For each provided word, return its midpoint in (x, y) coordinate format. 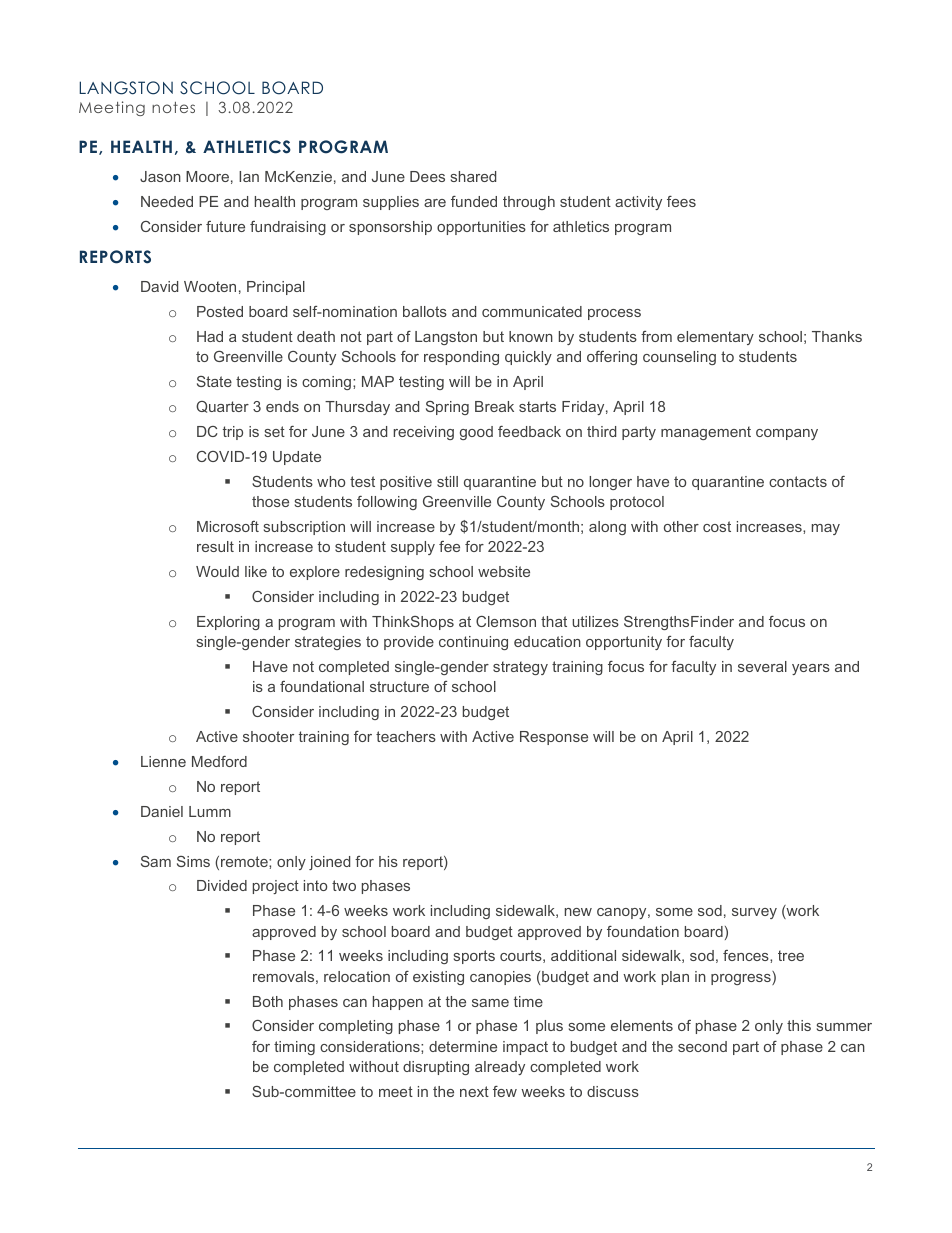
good (476, 433)
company (787, 434)
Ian (249, 176)
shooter (268, 736)
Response (554, 738)
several (762, 666)
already (500, 1068)
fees (681, 201)
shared (473, 176)
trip (233, 433)
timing (294, 1048)
